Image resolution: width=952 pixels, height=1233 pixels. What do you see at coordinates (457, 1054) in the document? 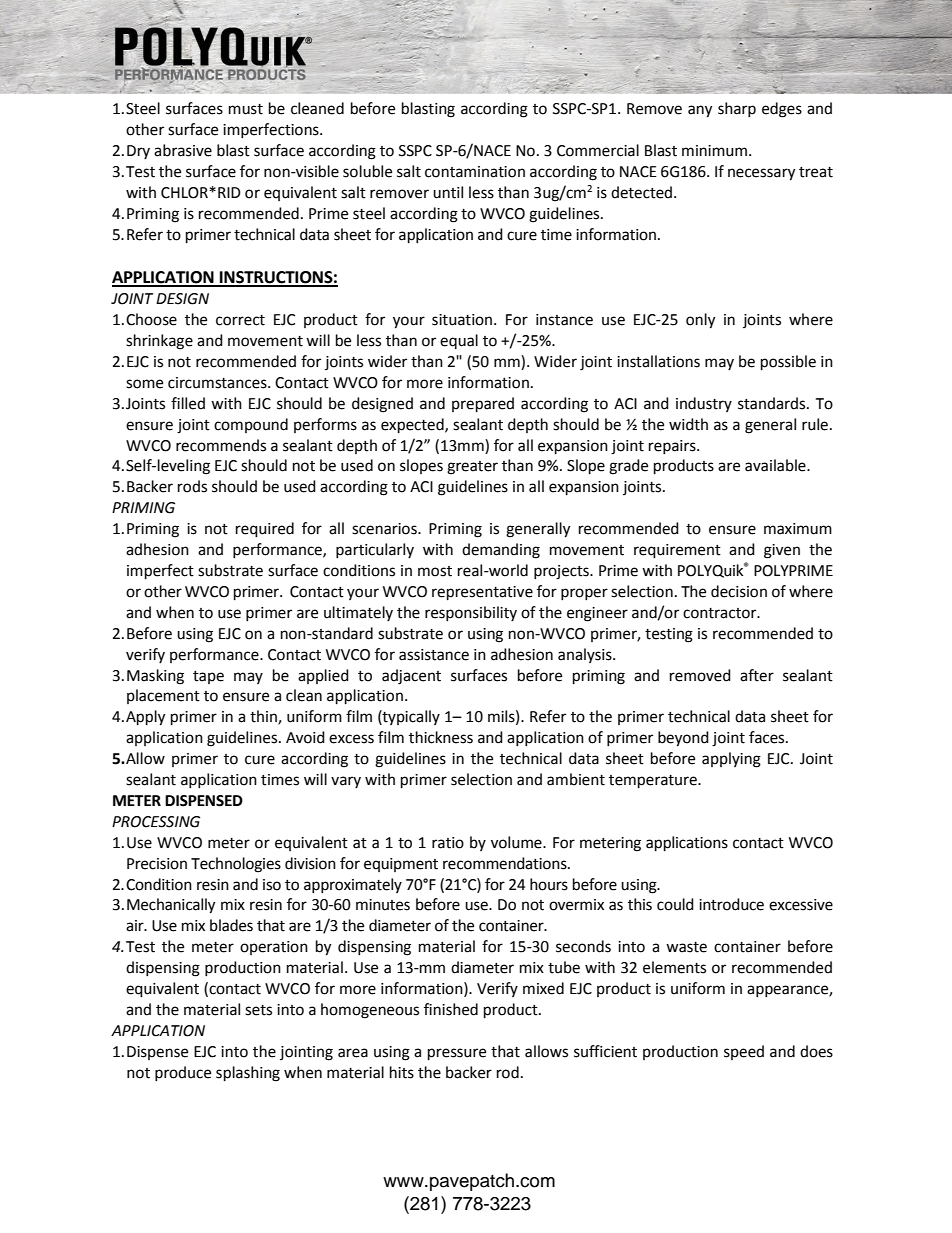
I see `pressure` at bounding box center [457, 1054].
